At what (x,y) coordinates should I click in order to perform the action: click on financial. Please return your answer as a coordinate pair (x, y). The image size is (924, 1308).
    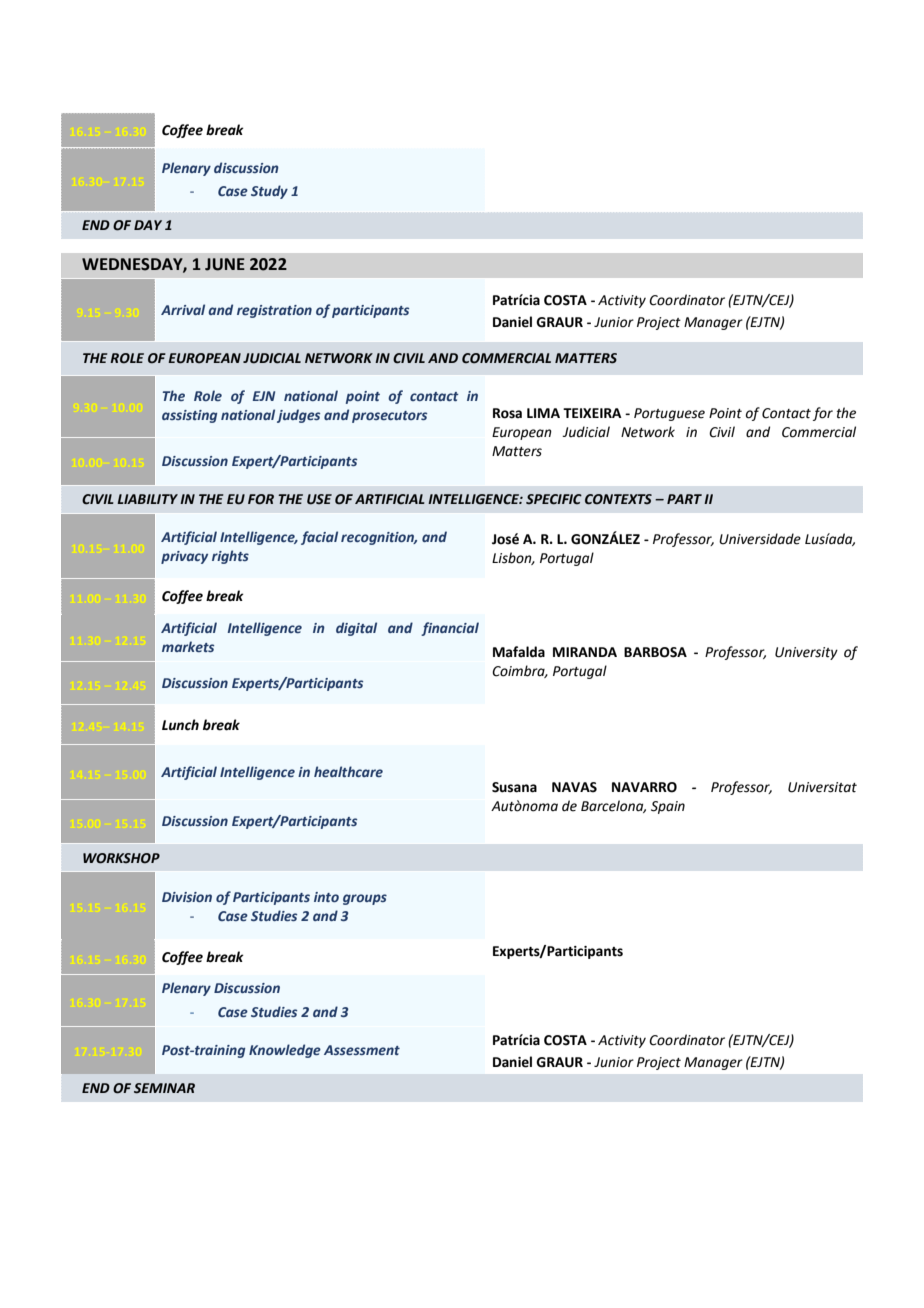
    Looking at the image, I should click on (450, 629).
